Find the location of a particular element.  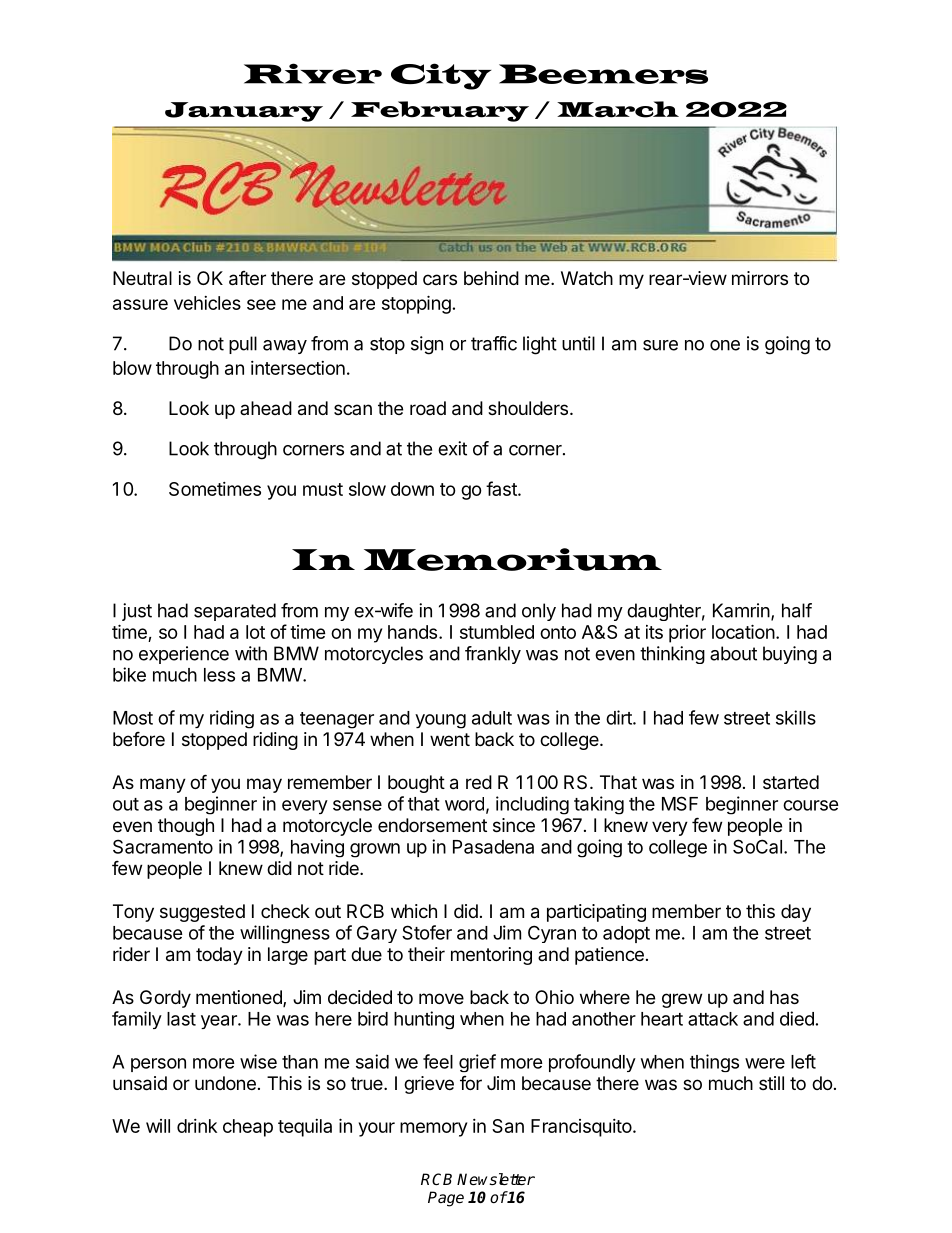

separated is located at coordinates (235, 612).
